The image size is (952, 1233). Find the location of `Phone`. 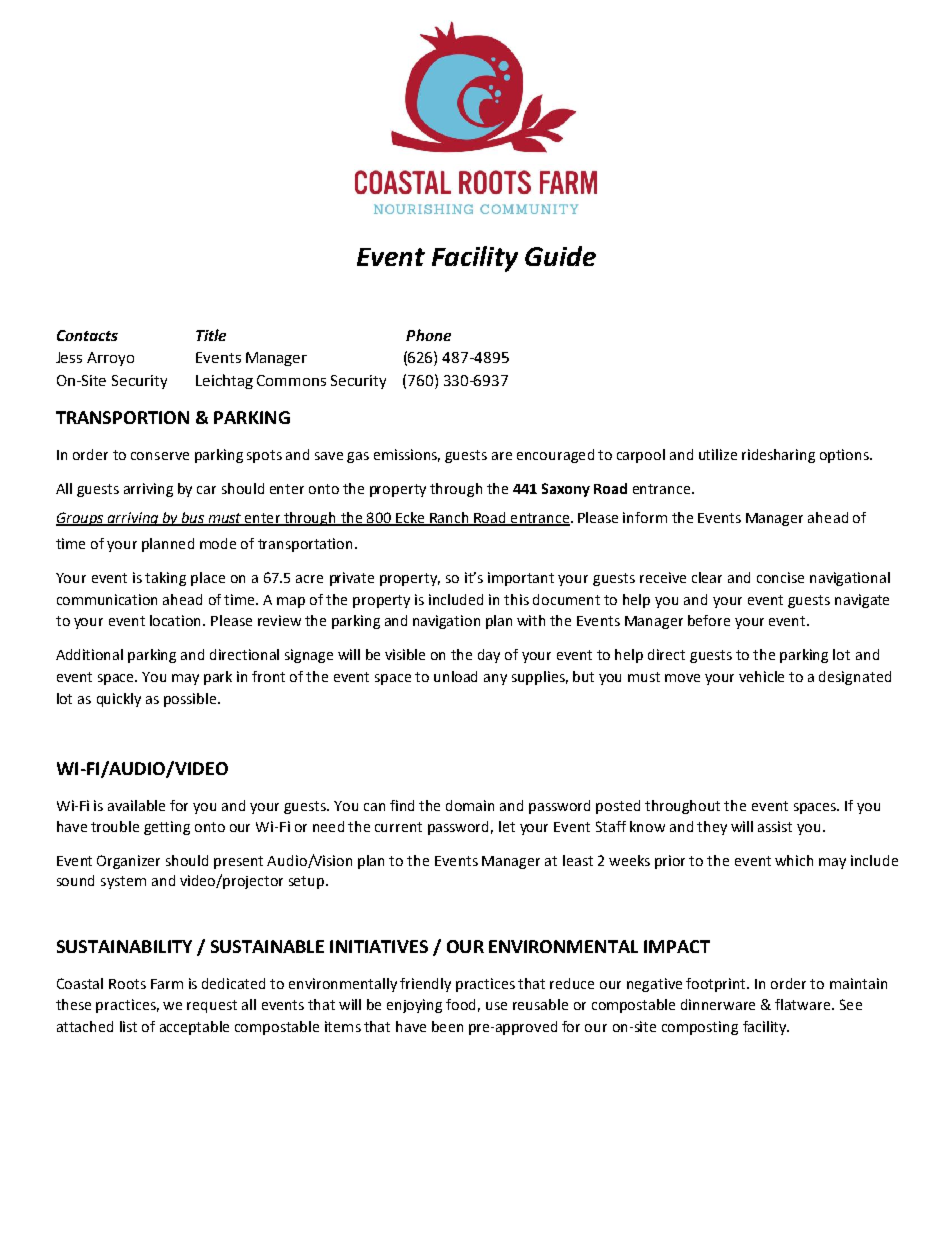

Phone is located at coordinates (428, 335).
